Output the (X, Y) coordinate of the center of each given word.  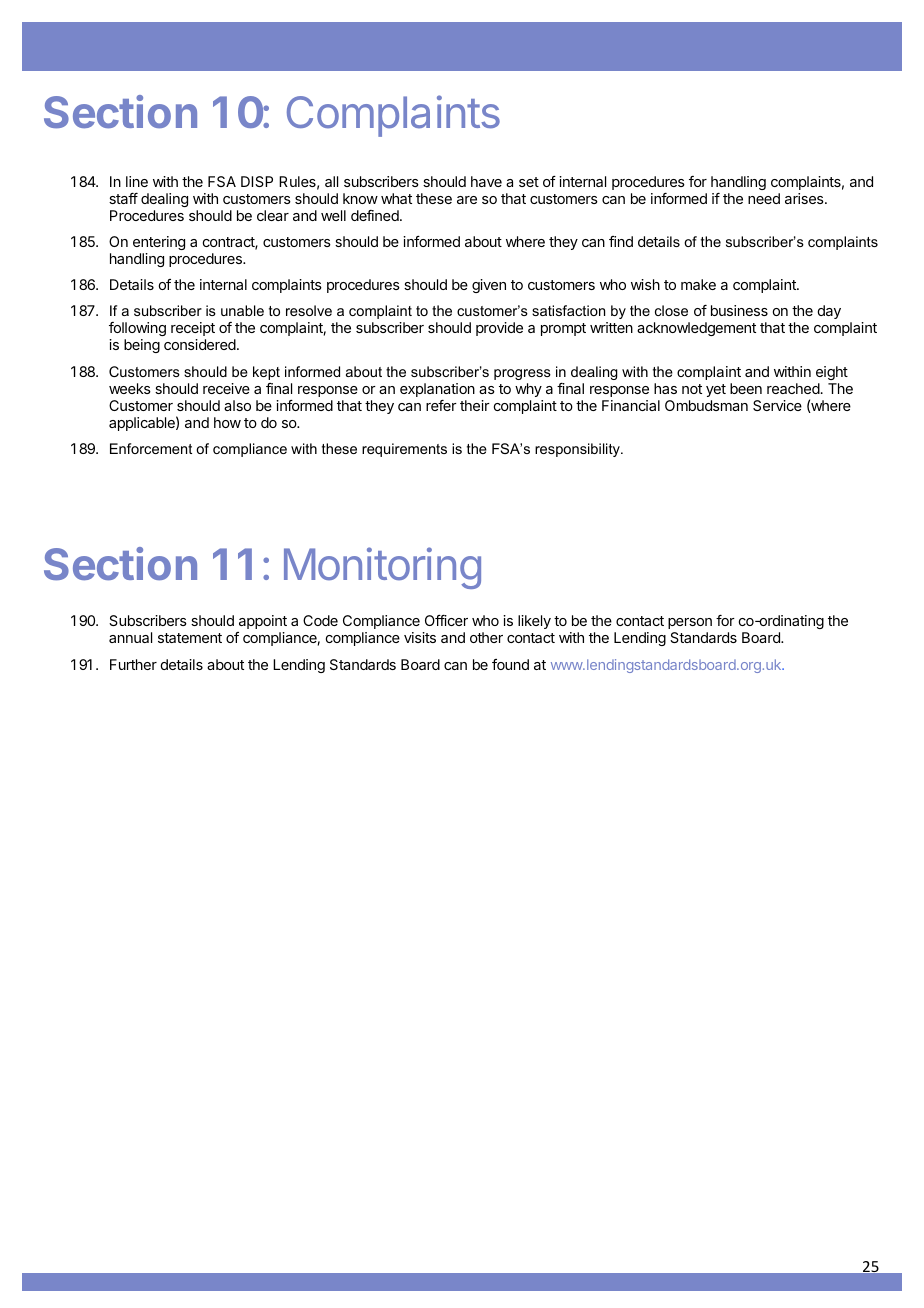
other (486, 637)
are (467, 200)
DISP (257, 181)
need (764, 198)
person (690, 623)
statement (190, 638)
